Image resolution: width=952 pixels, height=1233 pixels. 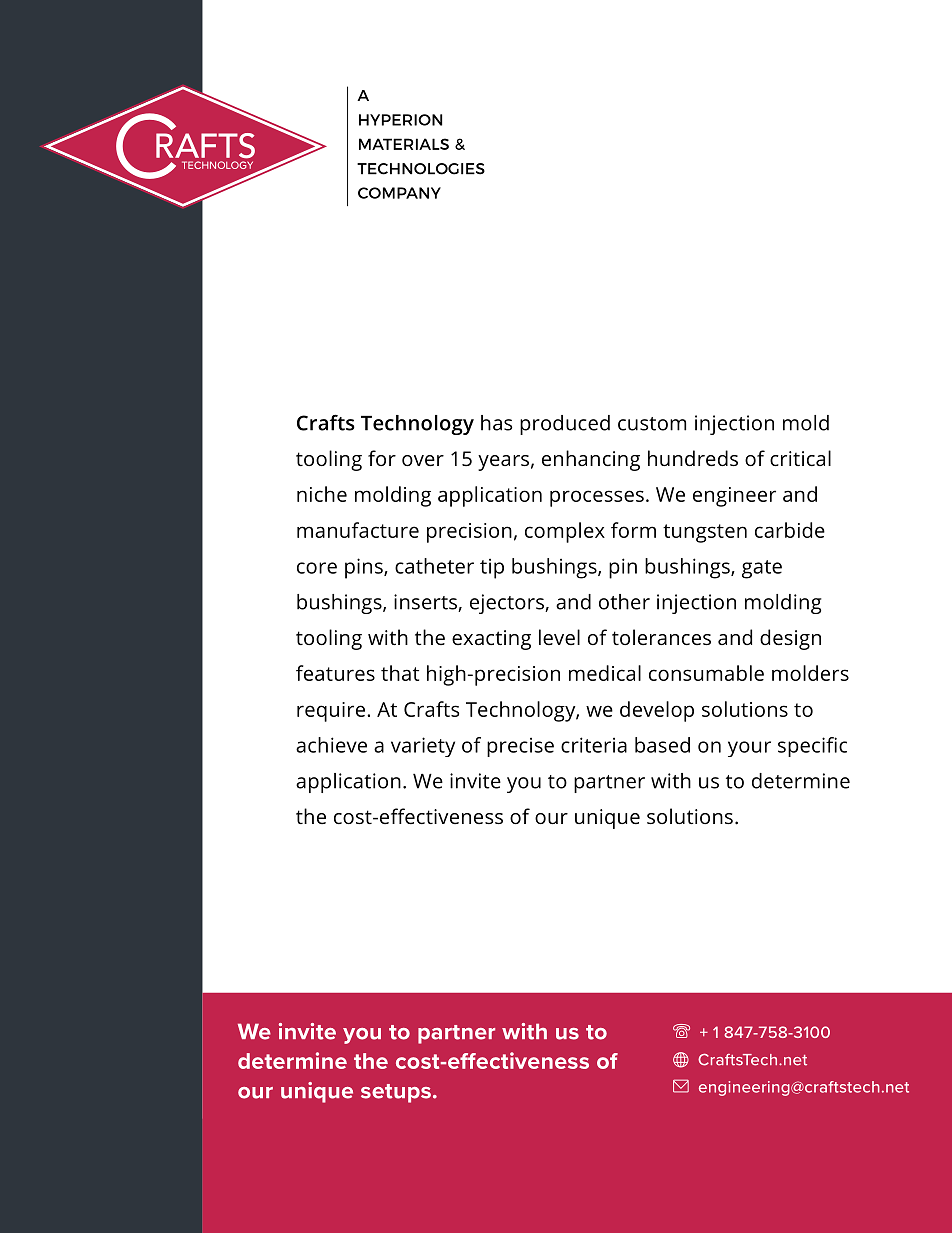 I want to click on setups, so click(x=396, y=1093).
